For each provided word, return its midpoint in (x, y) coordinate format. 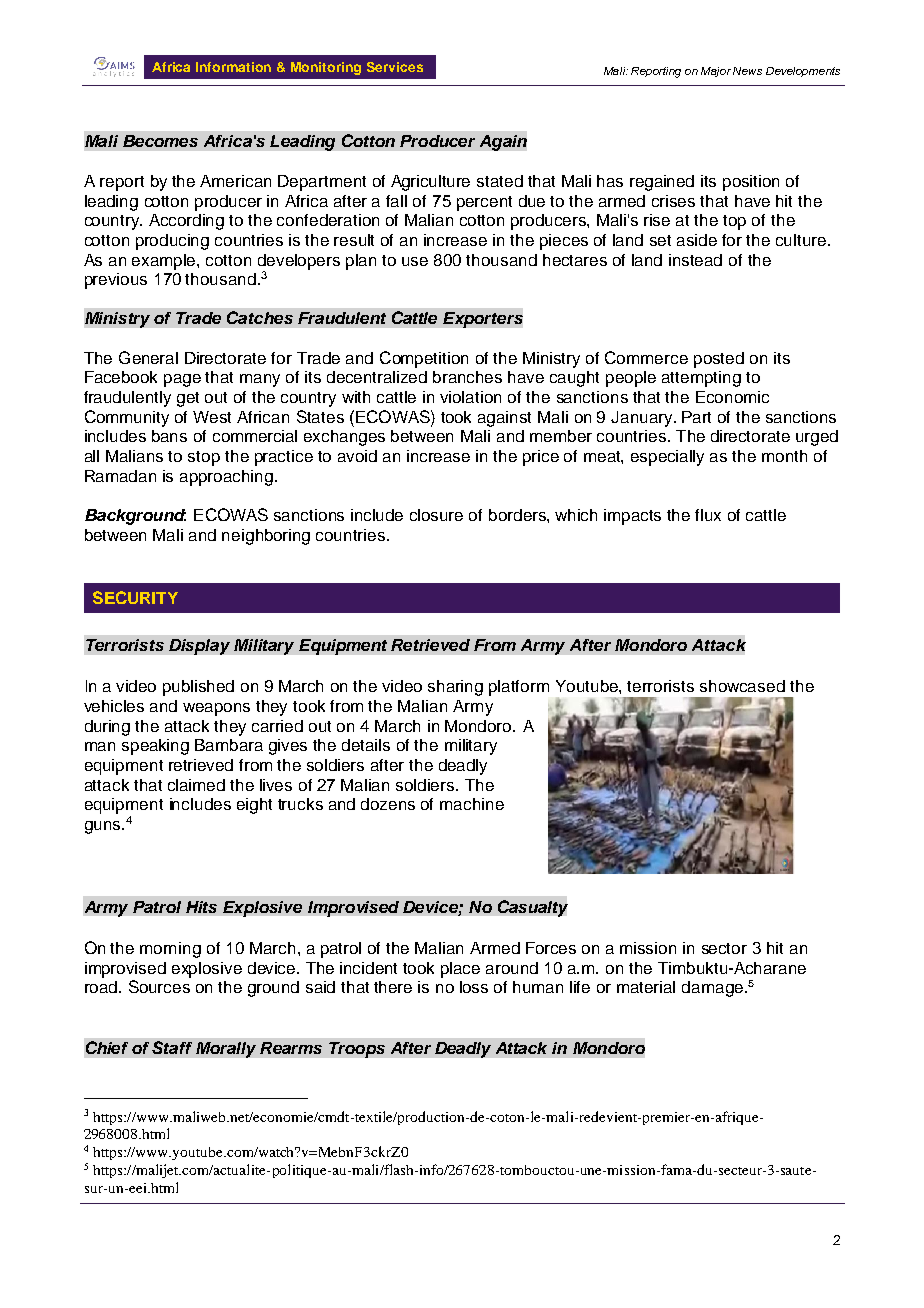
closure (436, 515)
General (148, 357)
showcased (742, 686)
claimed (196, 785)
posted (719, 360)
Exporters (483, 320)
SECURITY (135, 597)
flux (708, 515)
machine (472, 804)
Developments (803, 72)
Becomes (160, 141)
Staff (172, 1047)
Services (395, 67)
